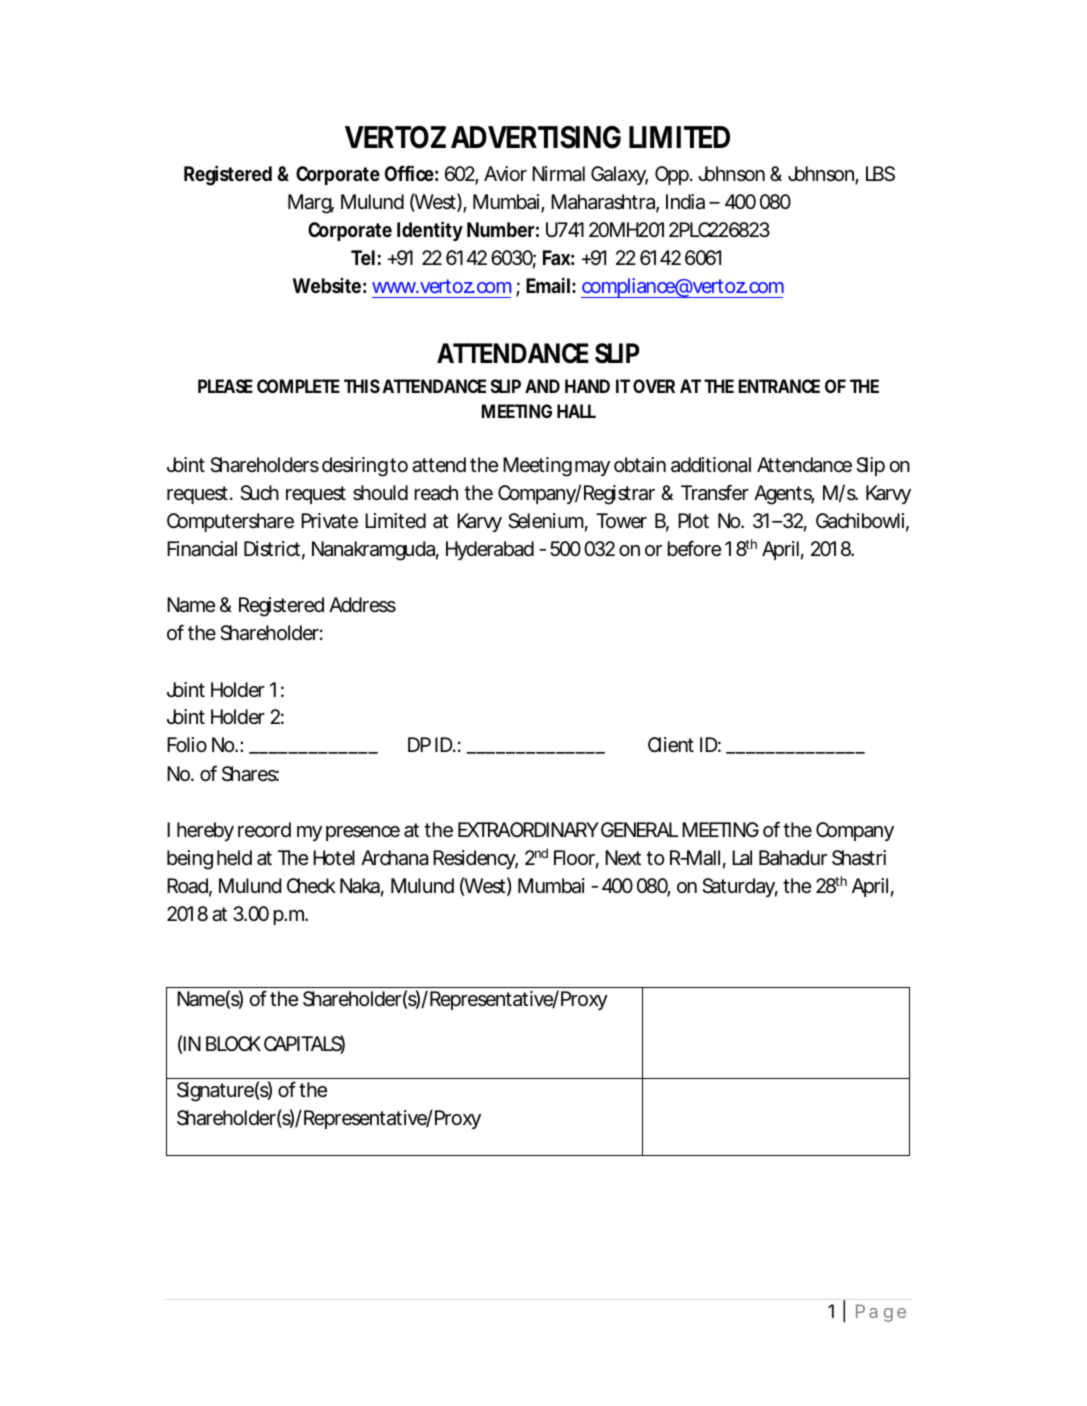  Describe the element at coordinates (264, 829) in the image. I see `record` at that location.
